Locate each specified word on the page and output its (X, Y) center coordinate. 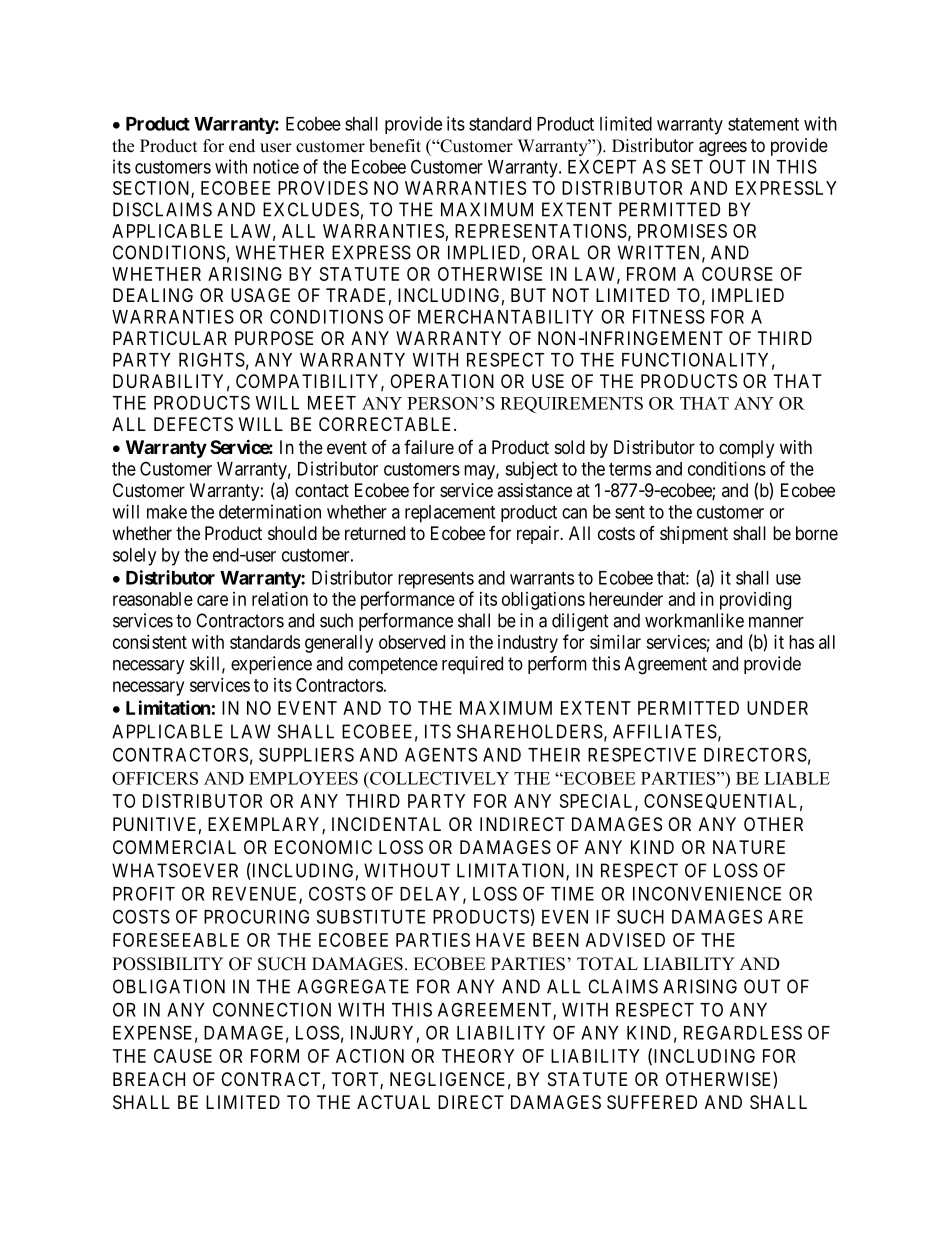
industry (528, 644)
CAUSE (183, 1056)
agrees (723, 148)
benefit (395, 146)
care (212, 600)
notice (276, 166)
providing (755, 601)
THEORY (478, 1056)
